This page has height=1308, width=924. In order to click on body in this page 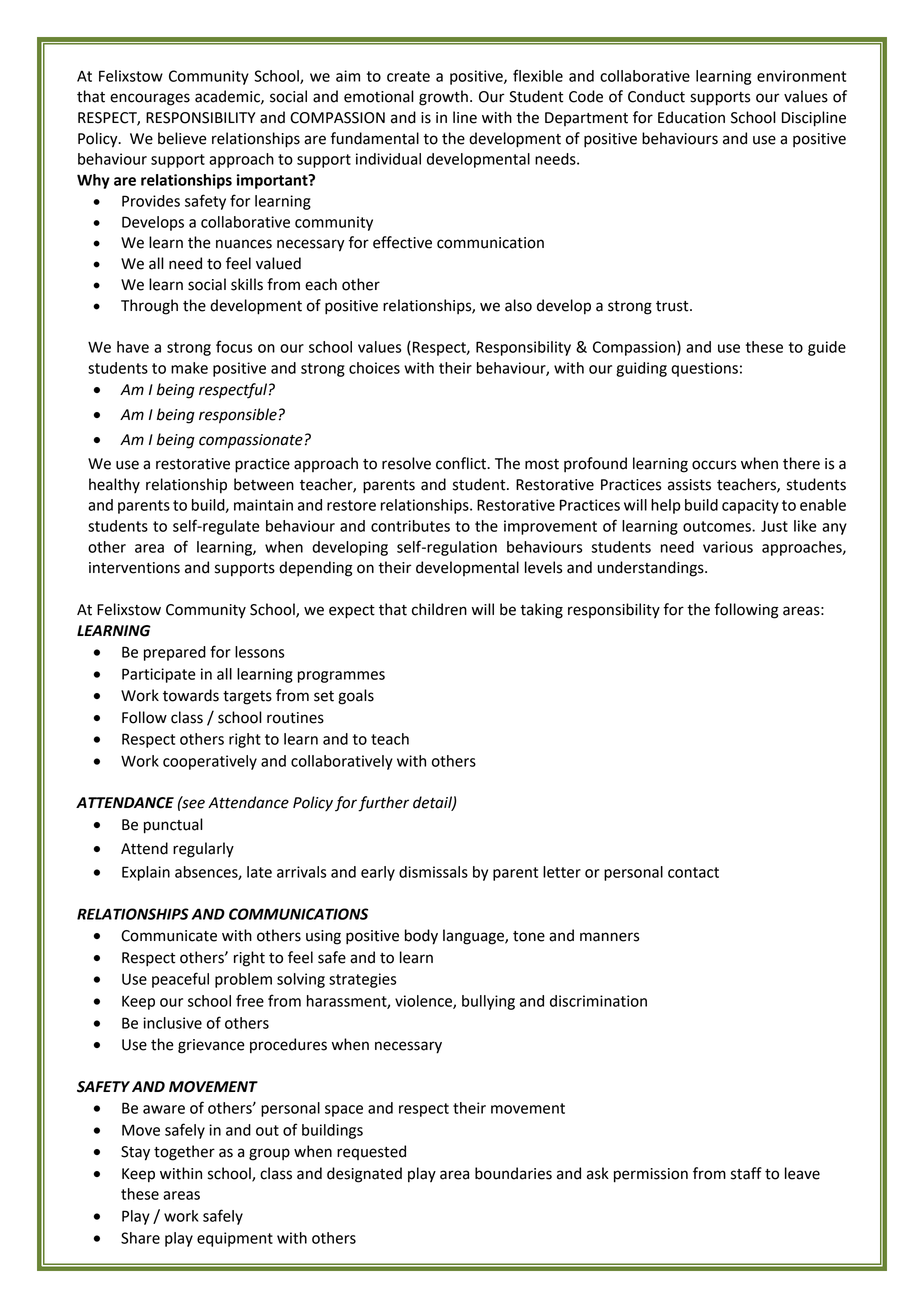, I will do `click(421, 937)`.
